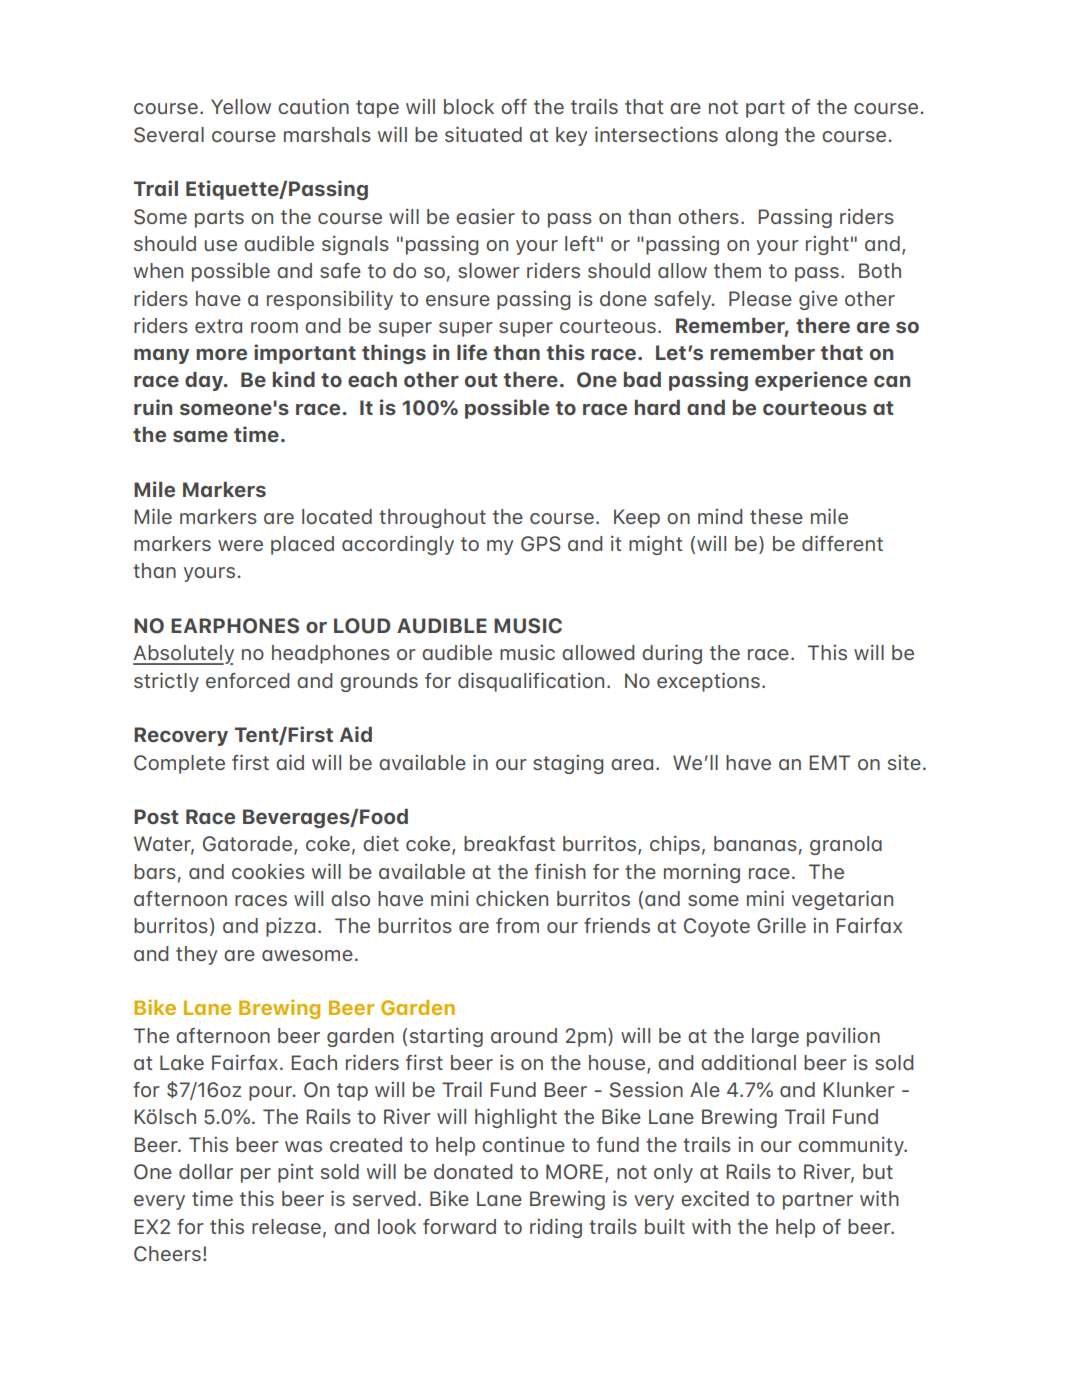 This image has width=1065, height=1378. What do you see at coordinates (829, 762) in the image?
I see `EMT` at bounding box center [829, 762].
